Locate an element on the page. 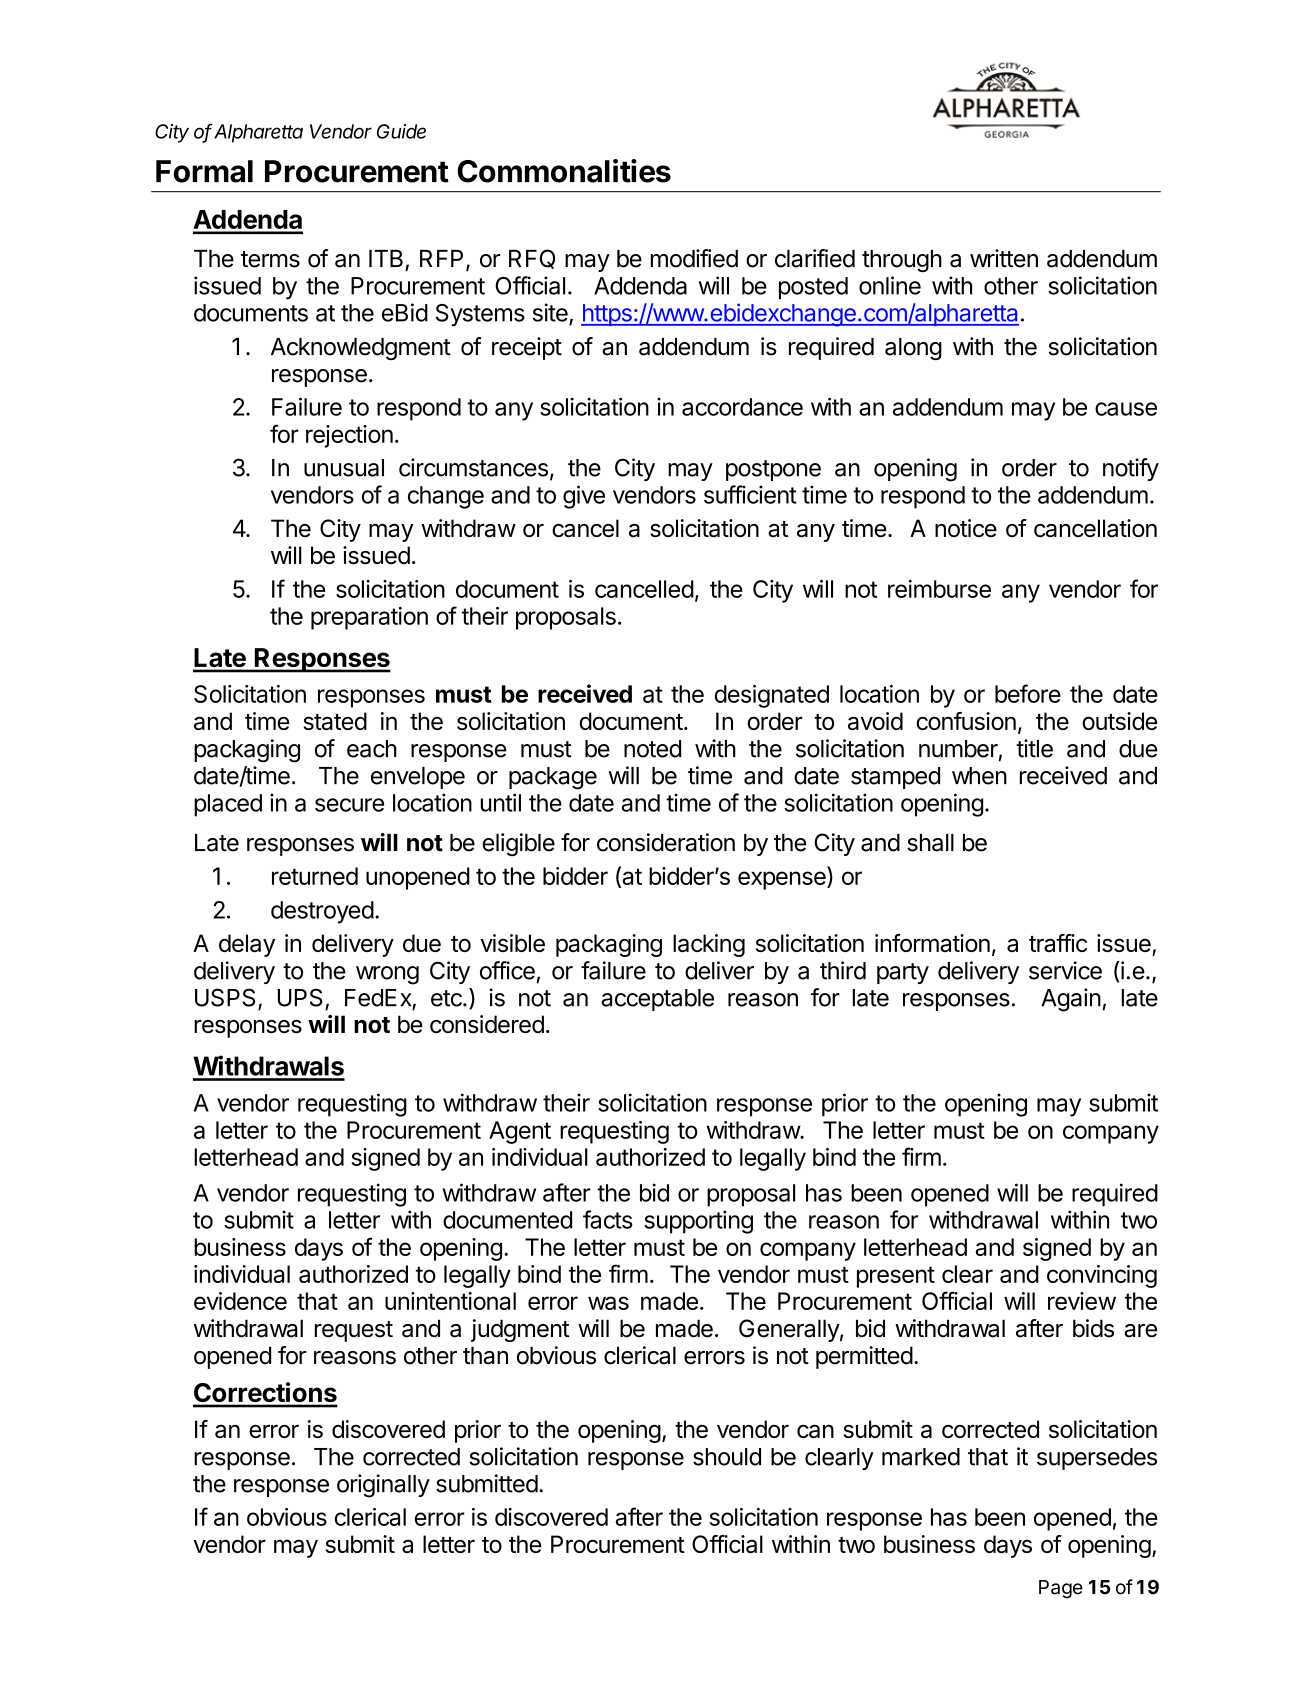 The image size is (1312, 1698). evidence is located at coordinates (240, 1301).
